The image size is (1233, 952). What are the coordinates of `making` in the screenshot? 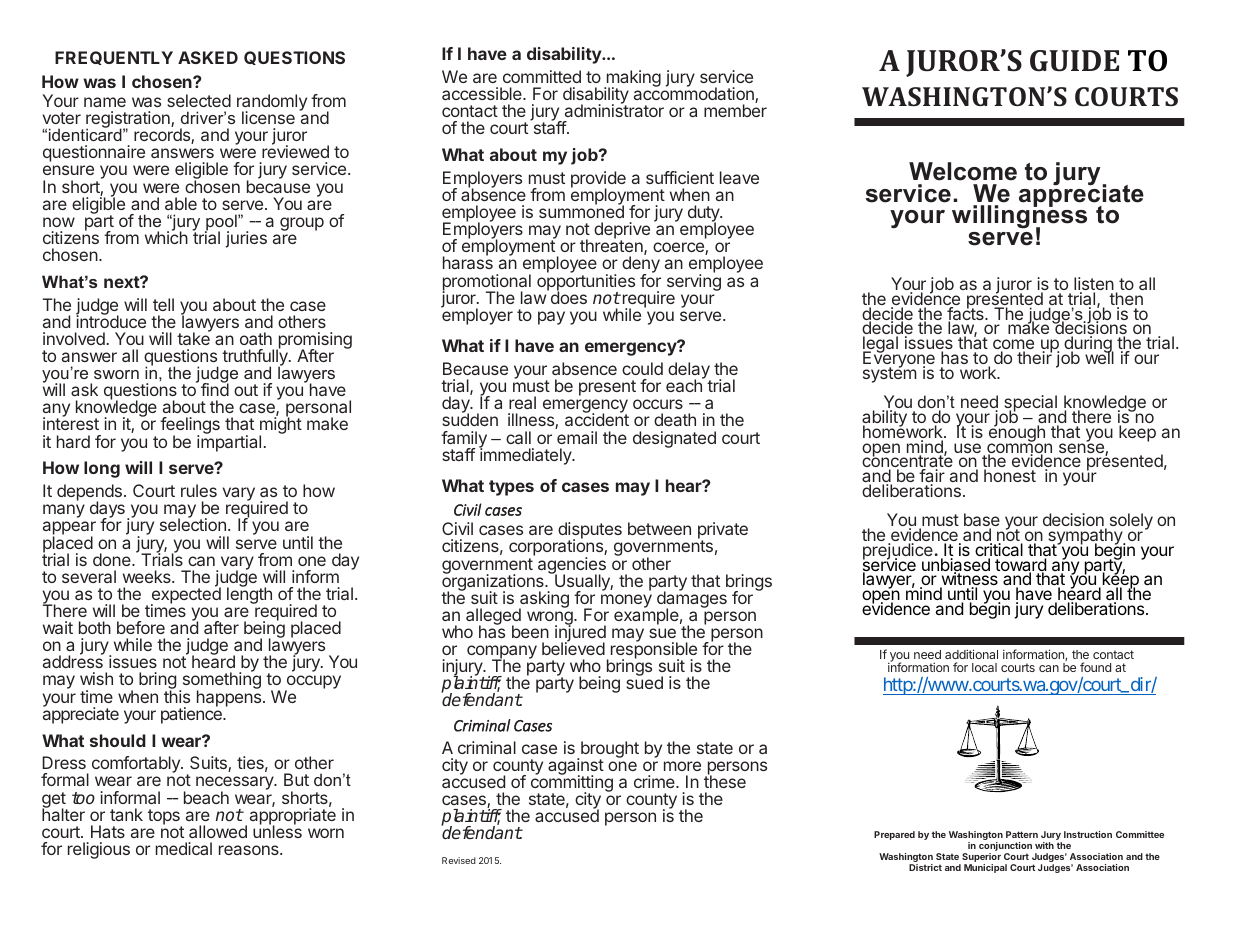 It's located at (632, 80).
